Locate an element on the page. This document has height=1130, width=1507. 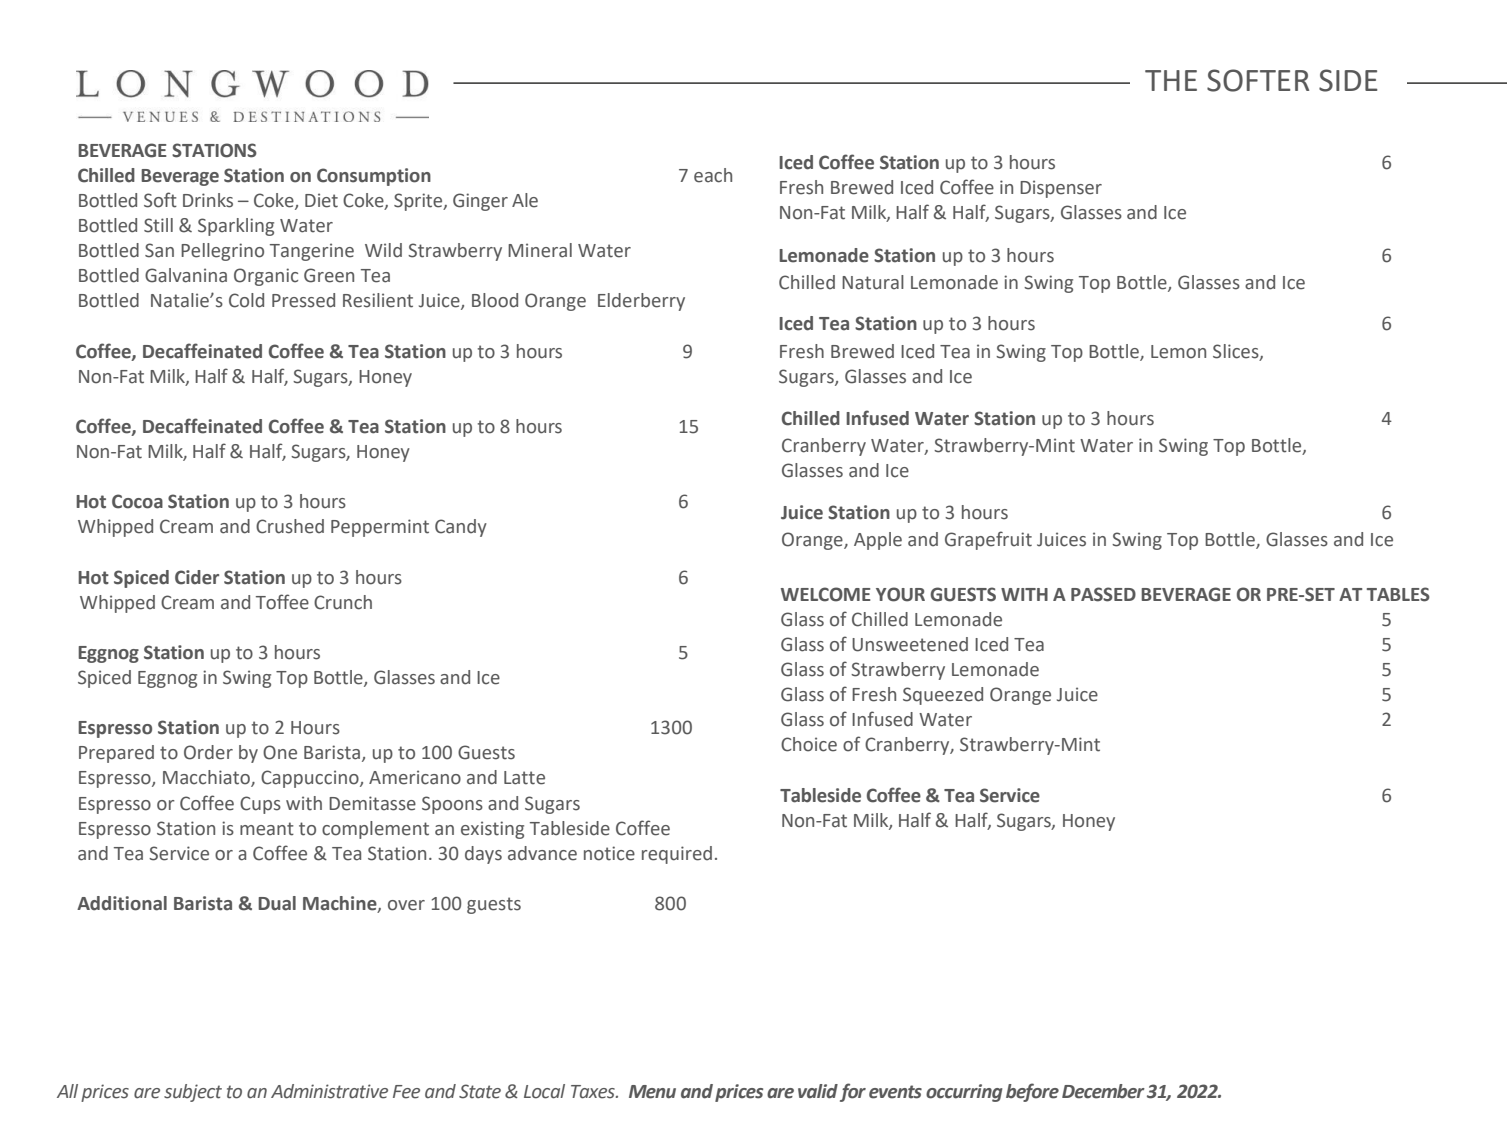
THE is located at coordinates (1171, 80).
